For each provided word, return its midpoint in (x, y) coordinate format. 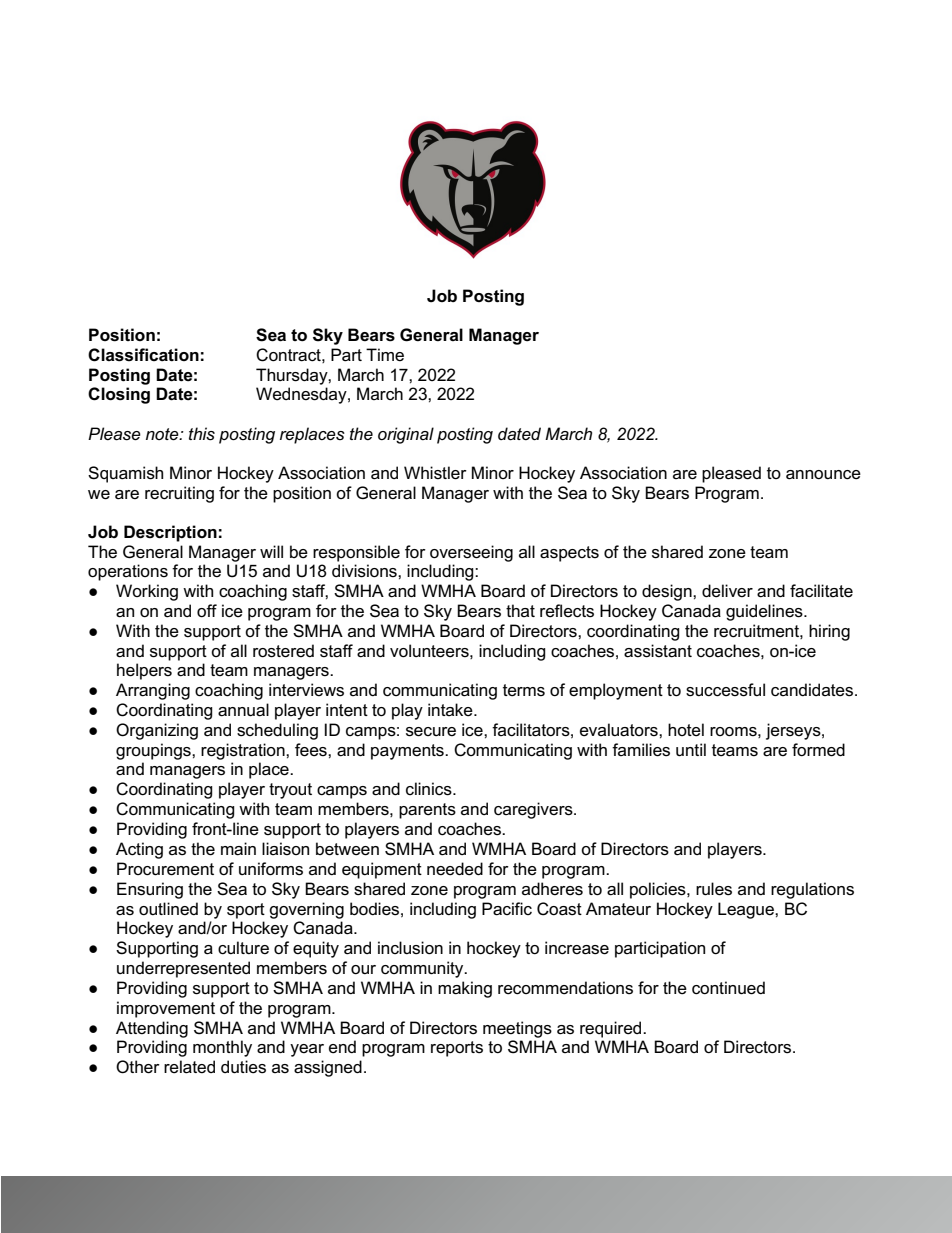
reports (457, 1049)
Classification (143, 355)
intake (451, 710)
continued (728, 988)
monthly (222, 1048)
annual (243, 710)
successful (725, 690)
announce (823, 475)
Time (385, 354)
